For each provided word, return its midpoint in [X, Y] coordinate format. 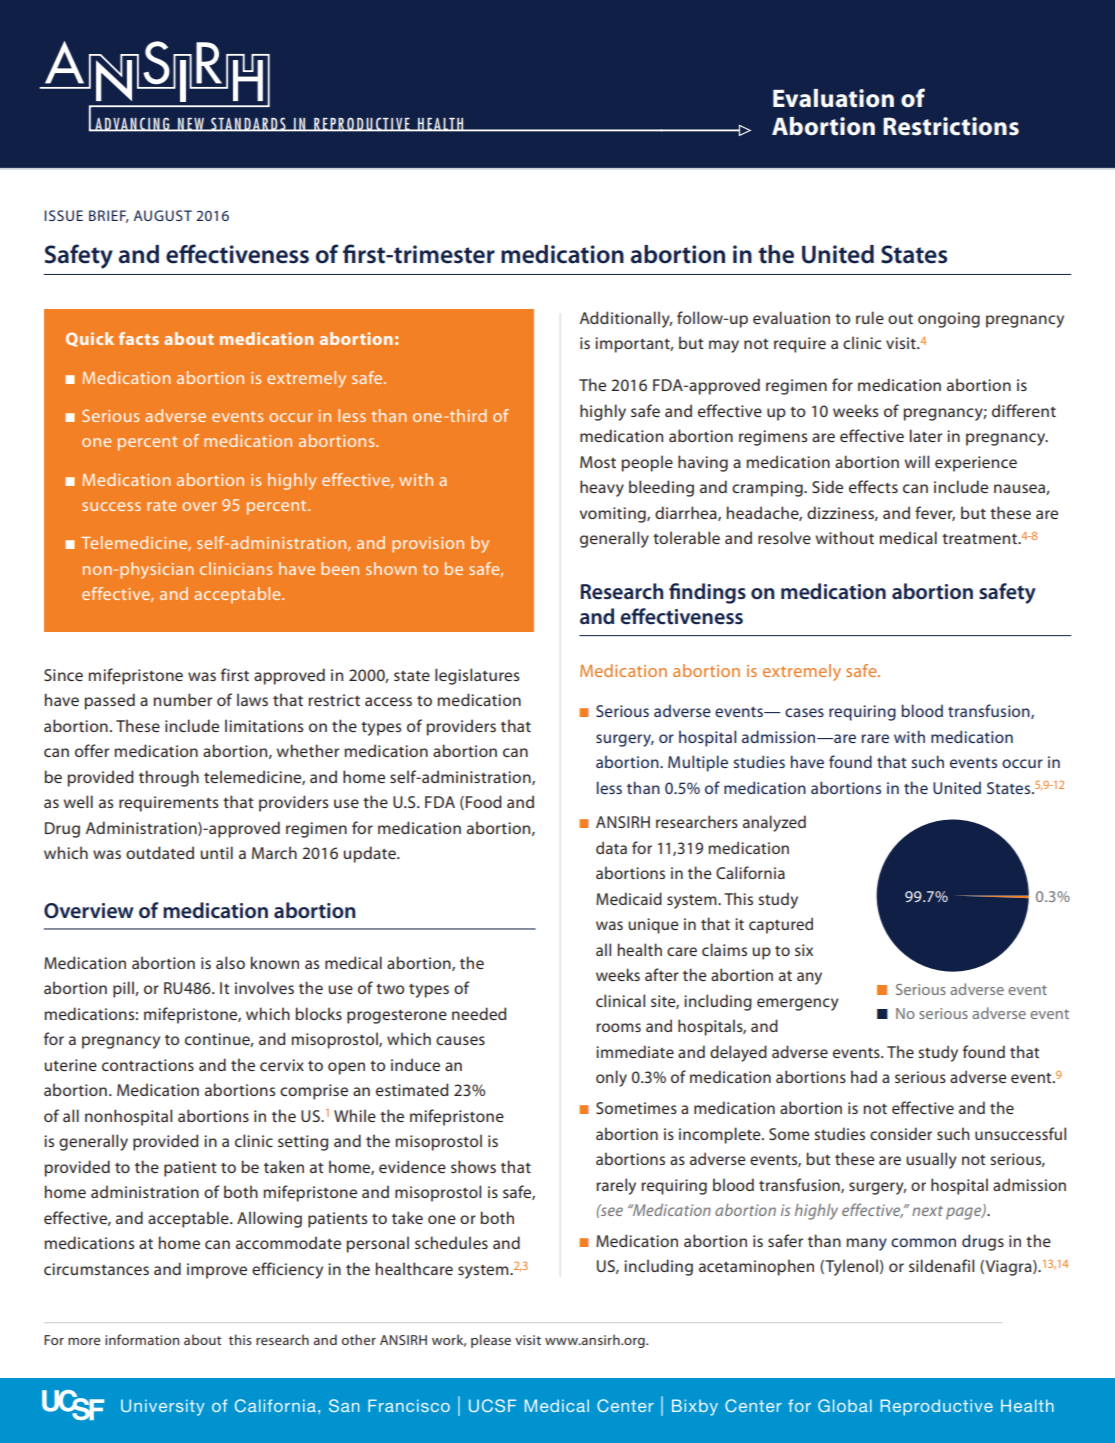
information [142, 1339]
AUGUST [163, 215]
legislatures [477, 676]
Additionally [626, 319]
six [804, 950]
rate [161, 505]
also [230, 962]
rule [870, 317]
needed [479, 1013]
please [491, 1341]
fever [935, 513]
